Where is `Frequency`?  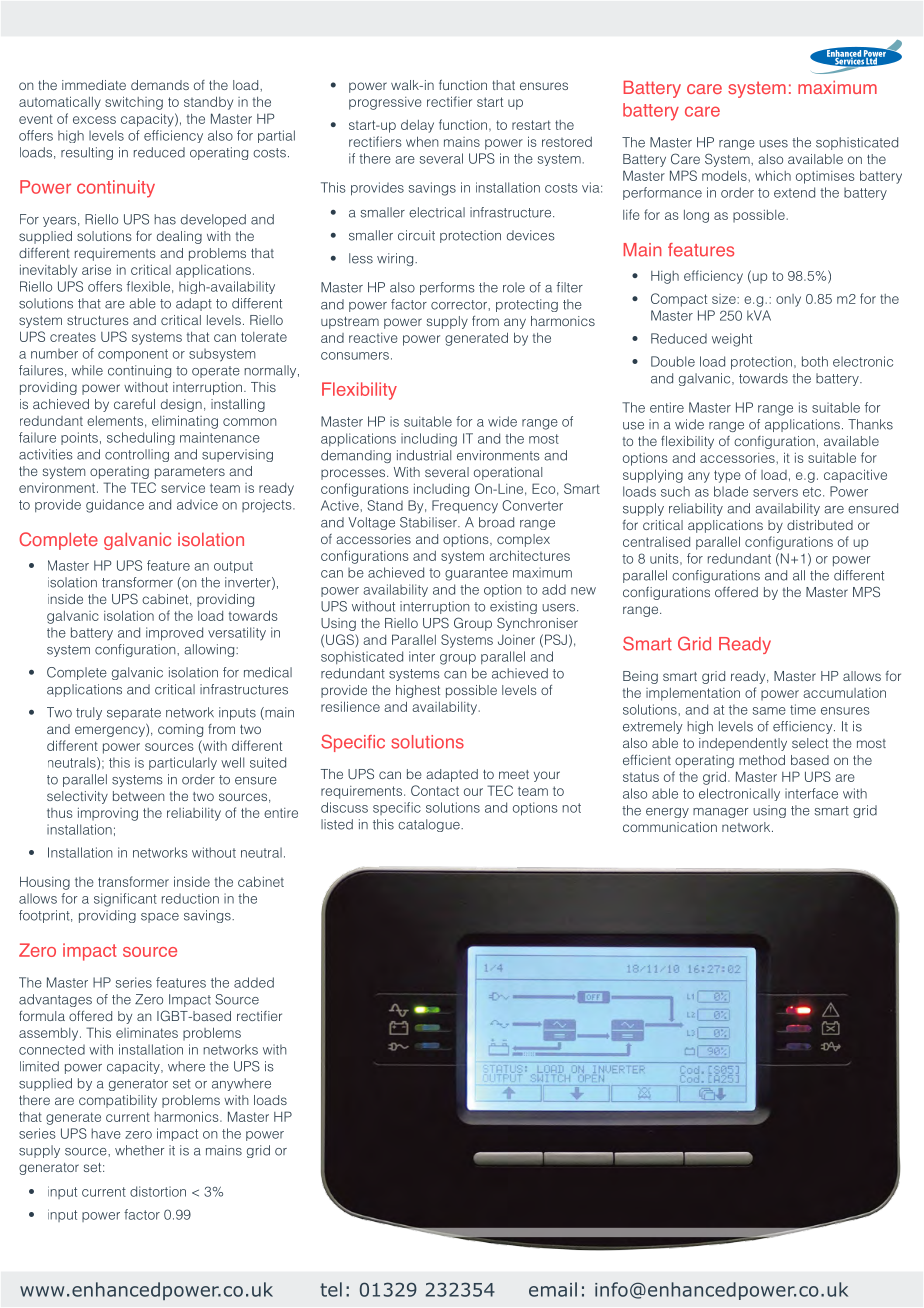 Frequency is located at coordinates (465, 507).
